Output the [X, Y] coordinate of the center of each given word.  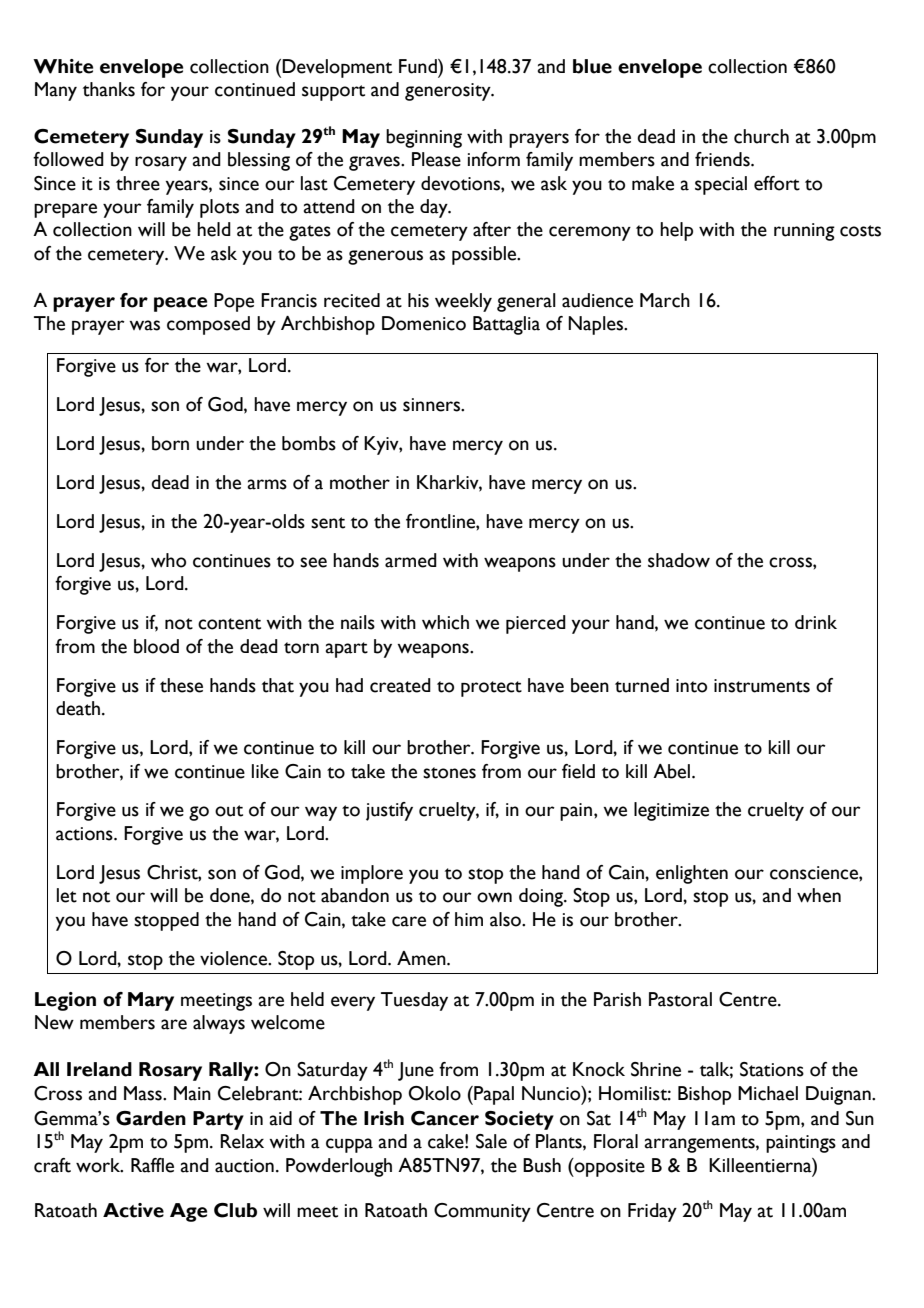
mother [360, 482]
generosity [449, 92]
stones [449, 773]
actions [85, 834]
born [170, 443]
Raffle [152, 1165]
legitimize [671, 811]
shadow [679, 560]
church [761, 136]
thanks [109, 89]
